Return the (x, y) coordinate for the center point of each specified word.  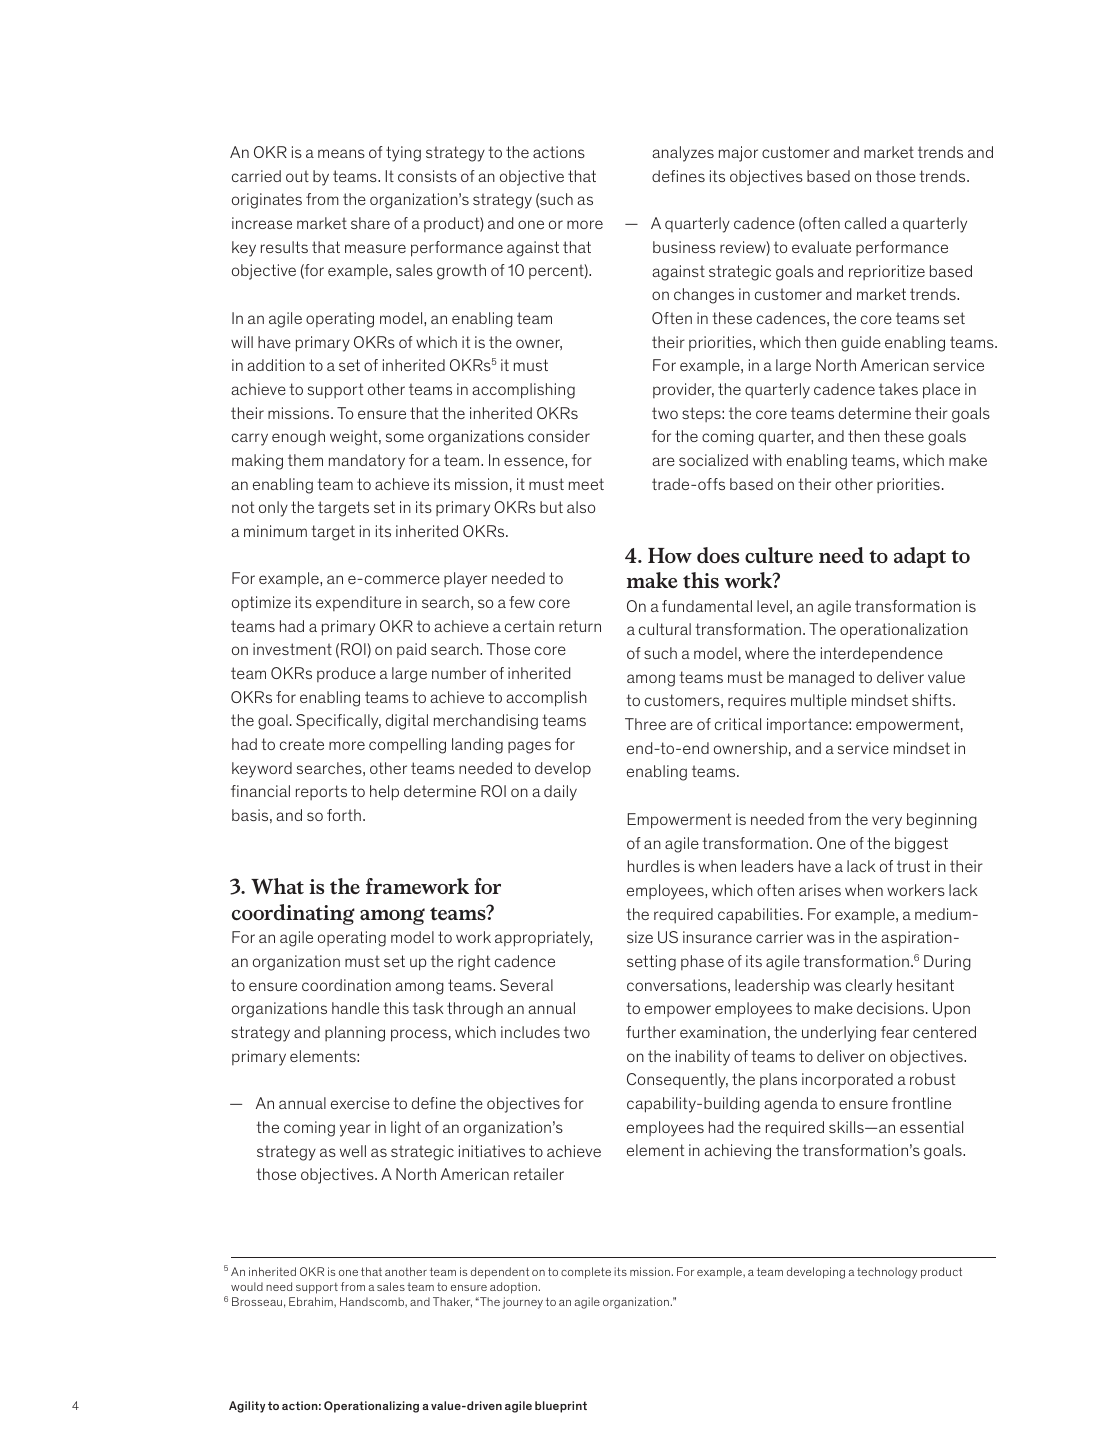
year (355, 1130)
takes (898, 389)
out (297, 176)
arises (820, 890)
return (580, 626)
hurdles (654, 866)
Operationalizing (371, 1407)
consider (559, 436)
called (865, 223)
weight (355, 438)
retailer (539, 1174)
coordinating (293, 914)
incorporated (847, 1080)
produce (346, 674)
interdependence (882, 655)
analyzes (683, 154)
